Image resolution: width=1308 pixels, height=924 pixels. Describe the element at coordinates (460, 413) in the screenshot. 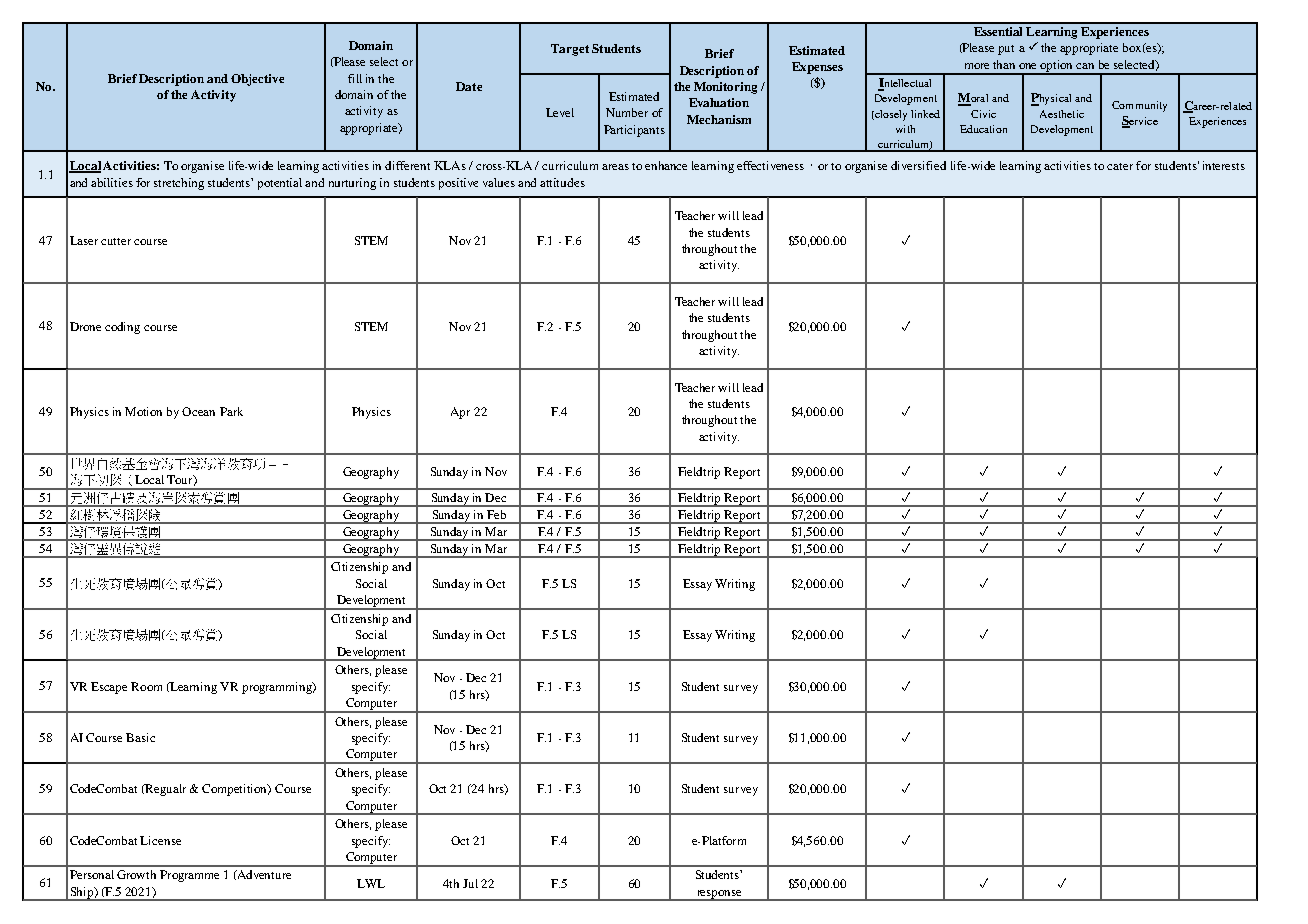

I see `Apr` at that location.
